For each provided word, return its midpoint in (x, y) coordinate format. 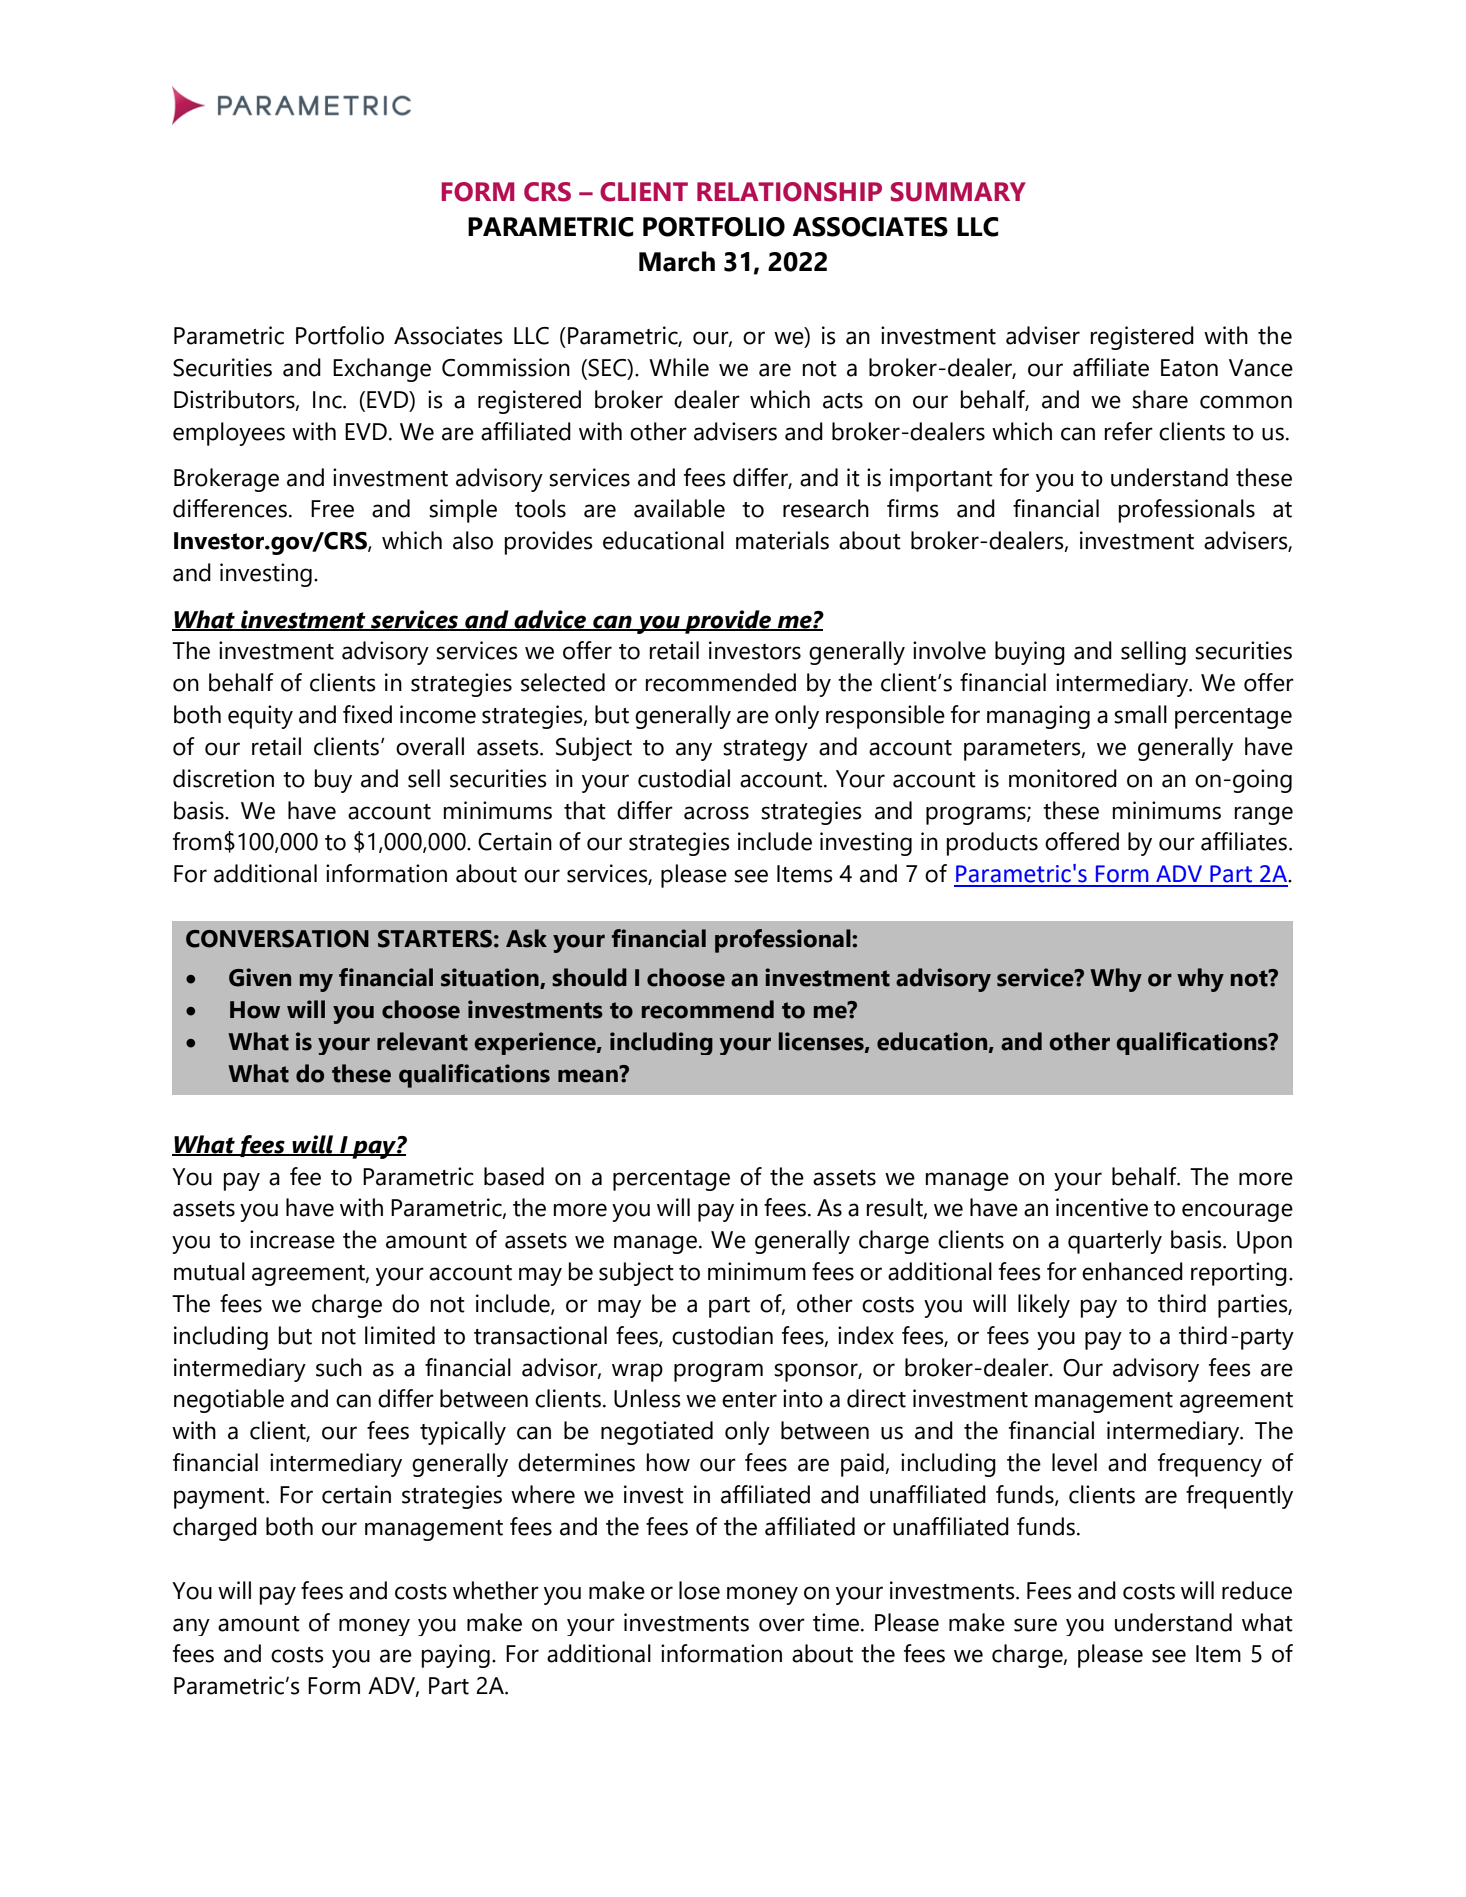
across (716, 813)
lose (699, 1590)
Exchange (382, 370)
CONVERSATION (277, 939)
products (992, 844)
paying (456, 1656)
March (677, 261)
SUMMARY (958, 192)
